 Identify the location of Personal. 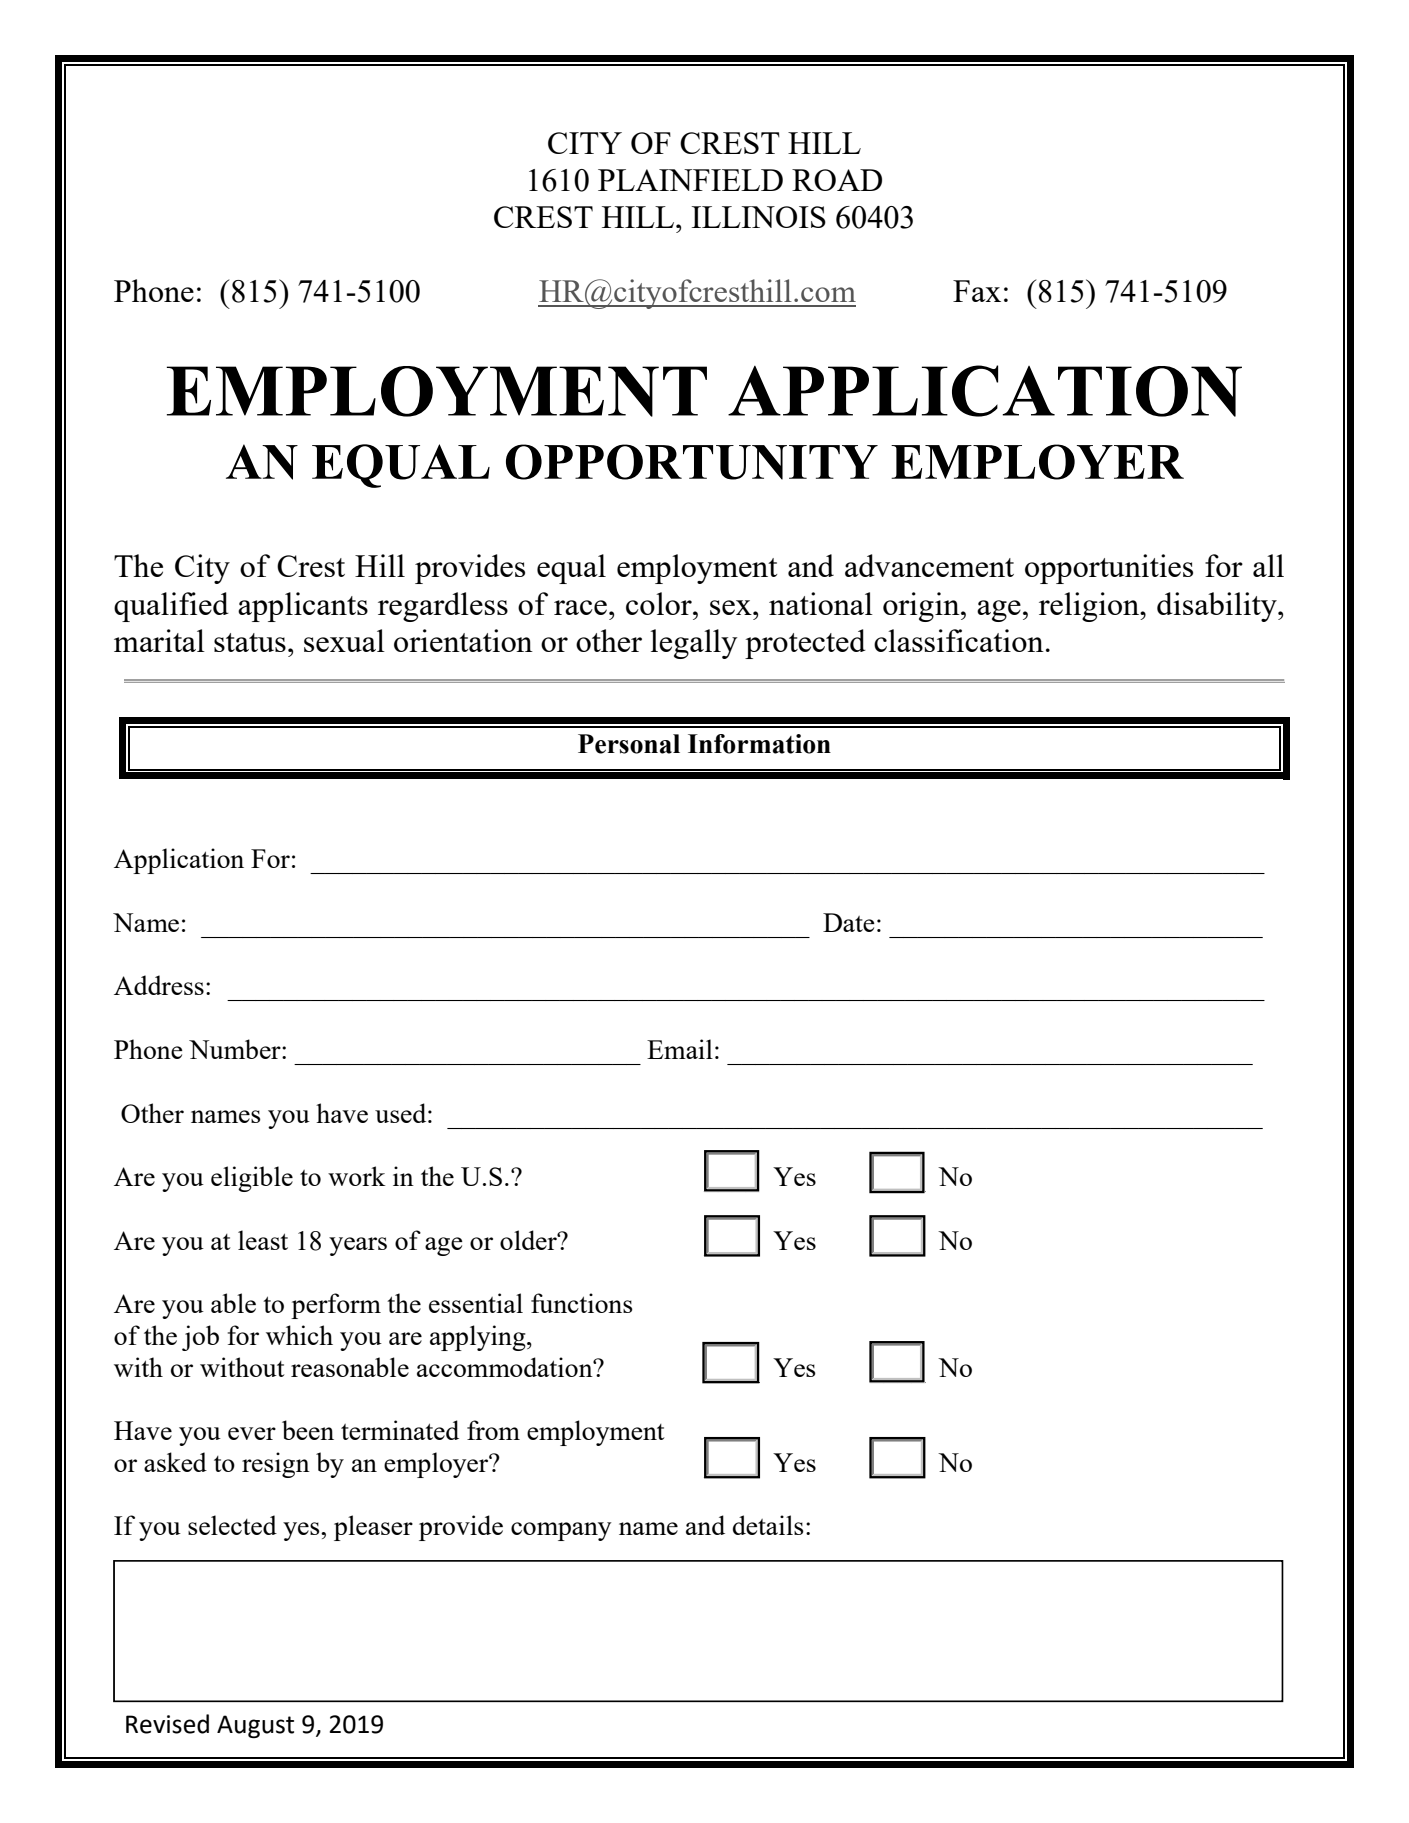
(629, 744).
